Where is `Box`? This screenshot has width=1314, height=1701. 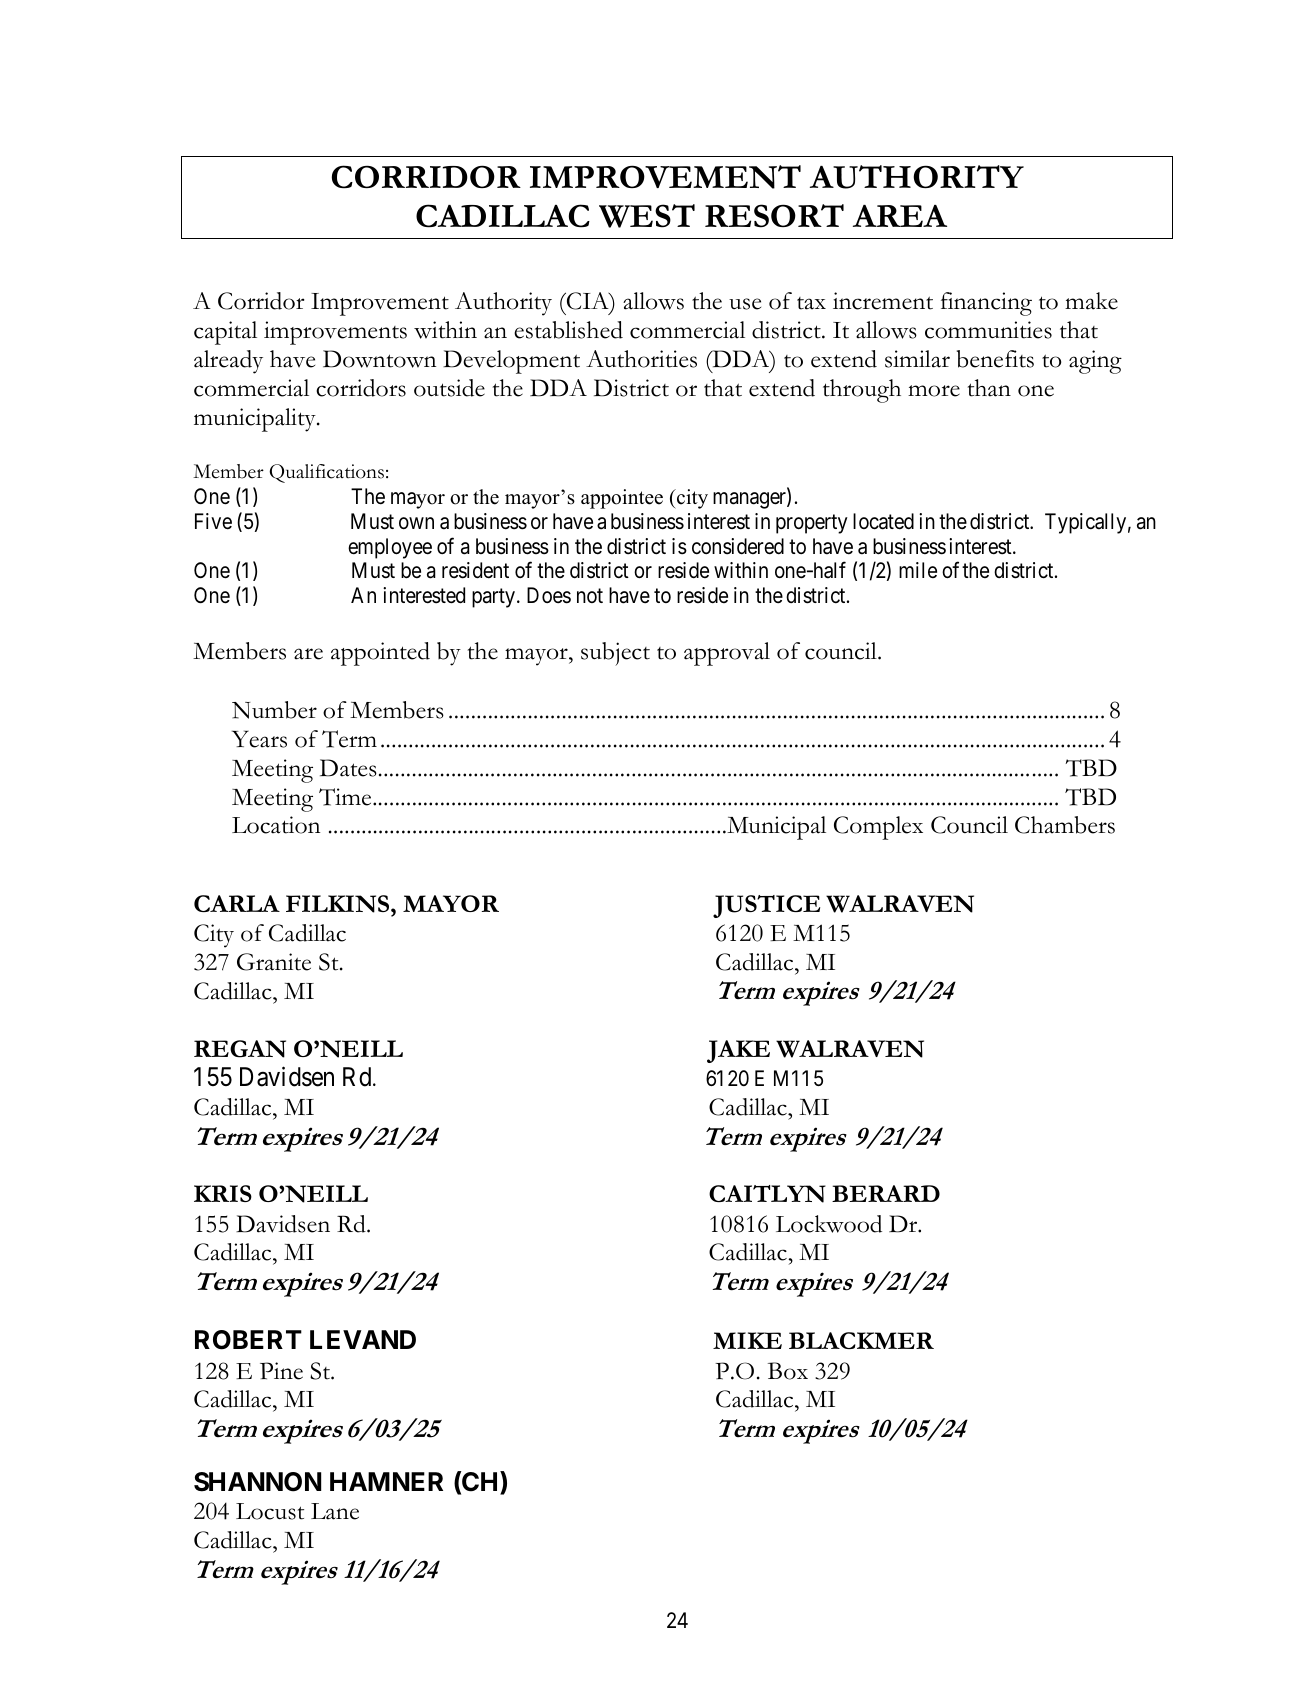 Box is located at coordinates (788, 1371).
